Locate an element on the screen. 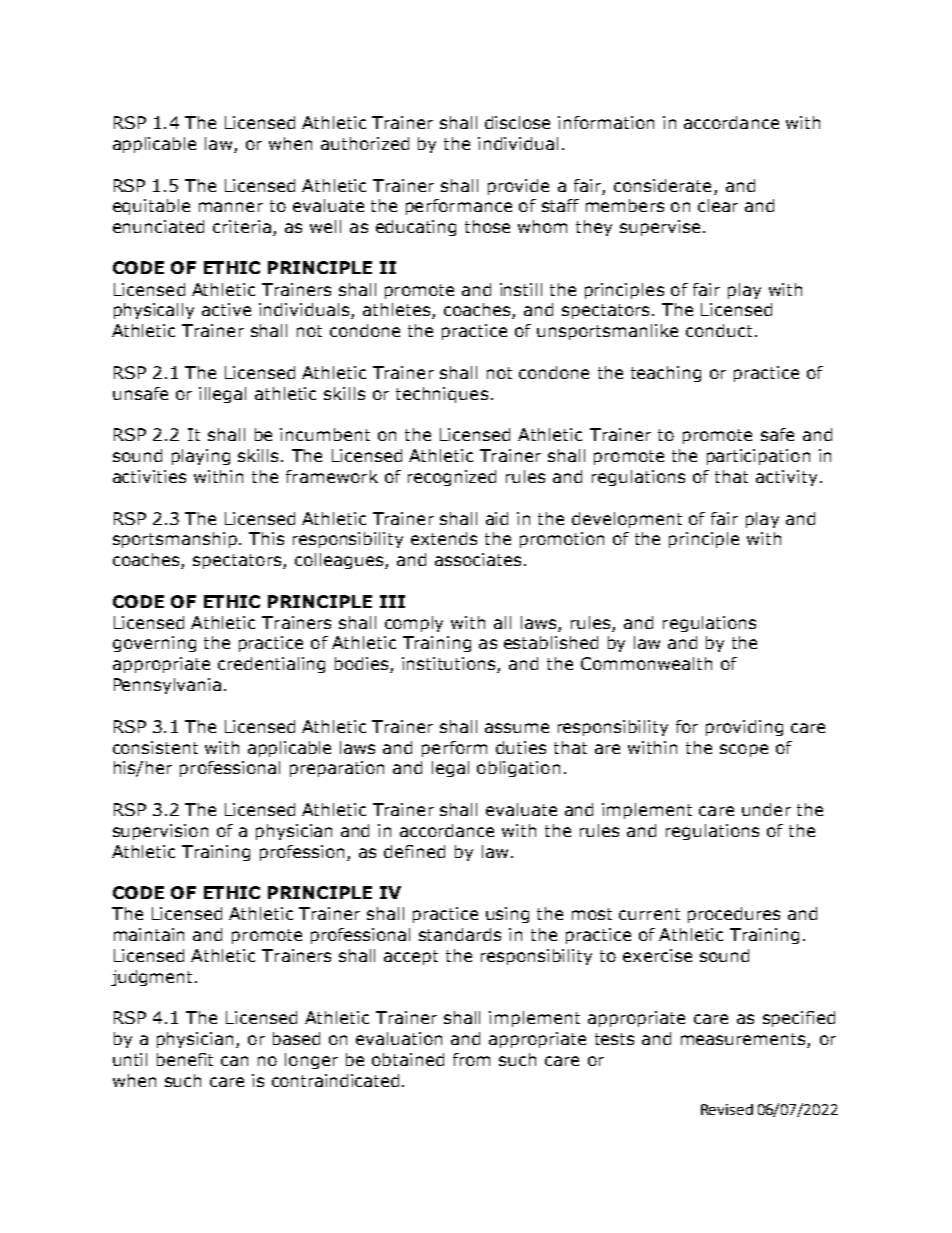 This screenshot has height=1233, width=952. Commonwealth is located at coordinates (646, 663).
